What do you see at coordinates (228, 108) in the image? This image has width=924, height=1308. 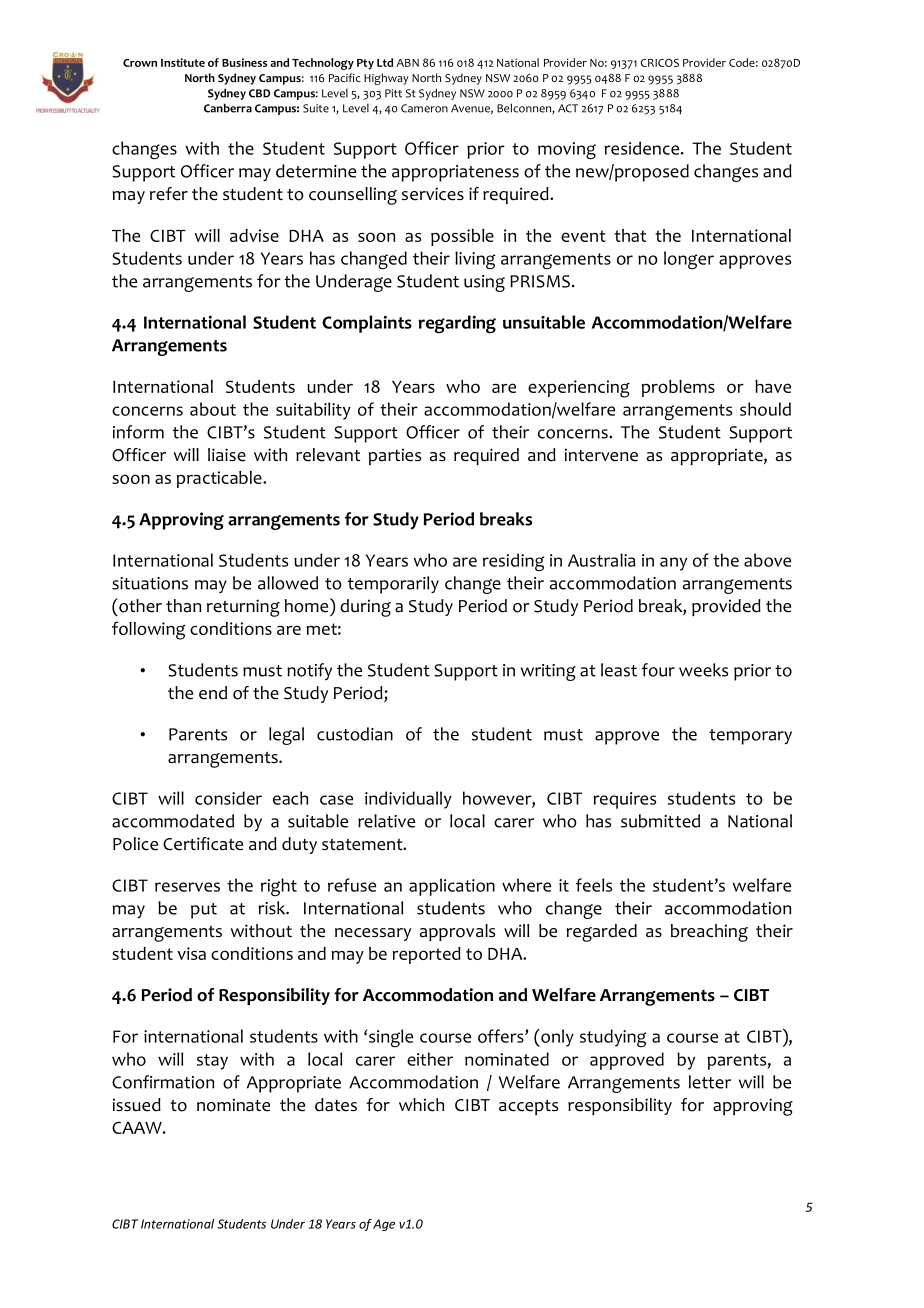 I see `Canberra` at bounding box center [228, 108].
